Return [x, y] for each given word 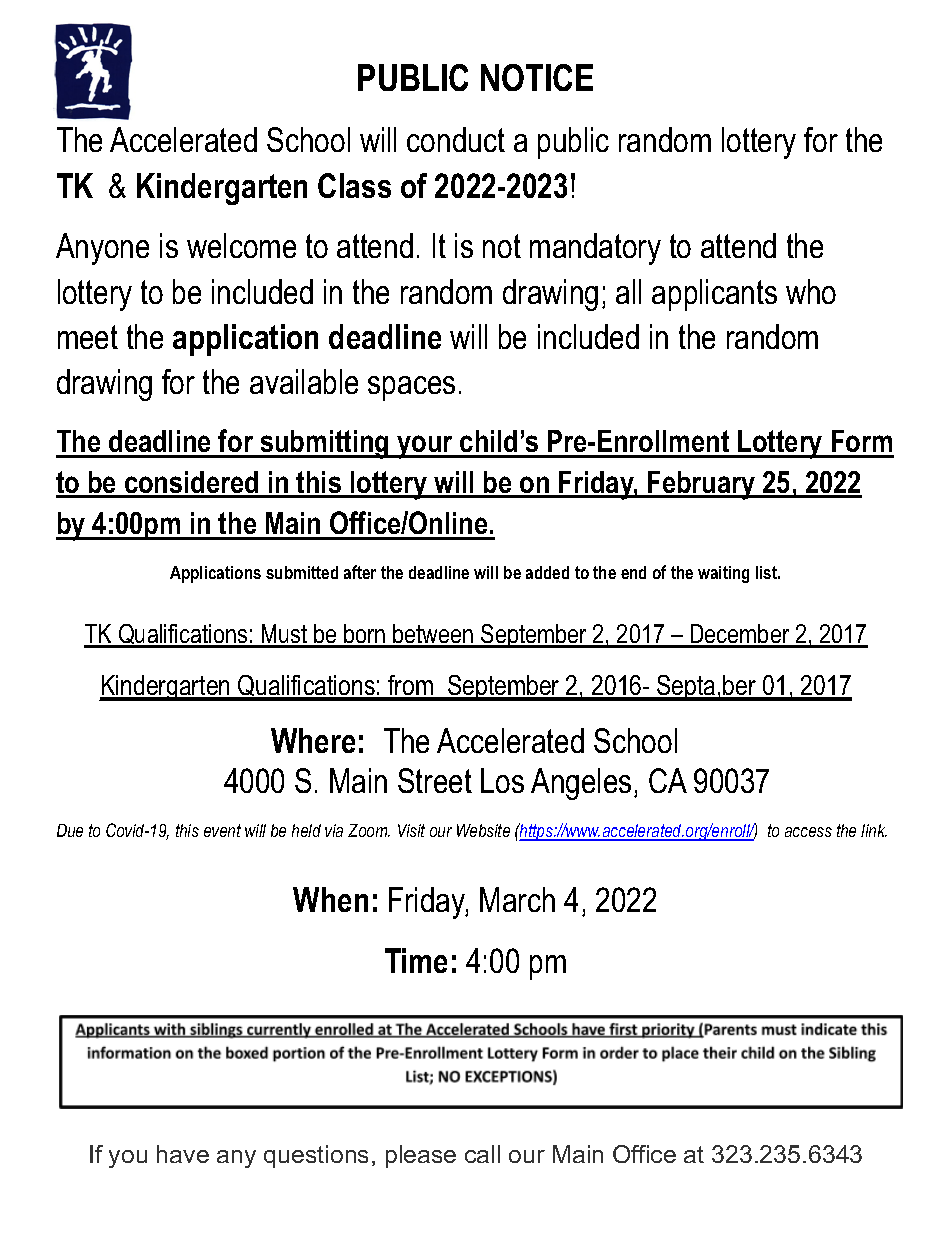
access [808, 832]
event [222, 830]
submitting [324, 444]
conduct [456, 139]
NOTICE [537, 77]
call [482, 1154]
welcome [241, 245]
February [702, 485]
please [421, 1156]
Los [502, 780]
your [425, 447]
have [183, 1154]
